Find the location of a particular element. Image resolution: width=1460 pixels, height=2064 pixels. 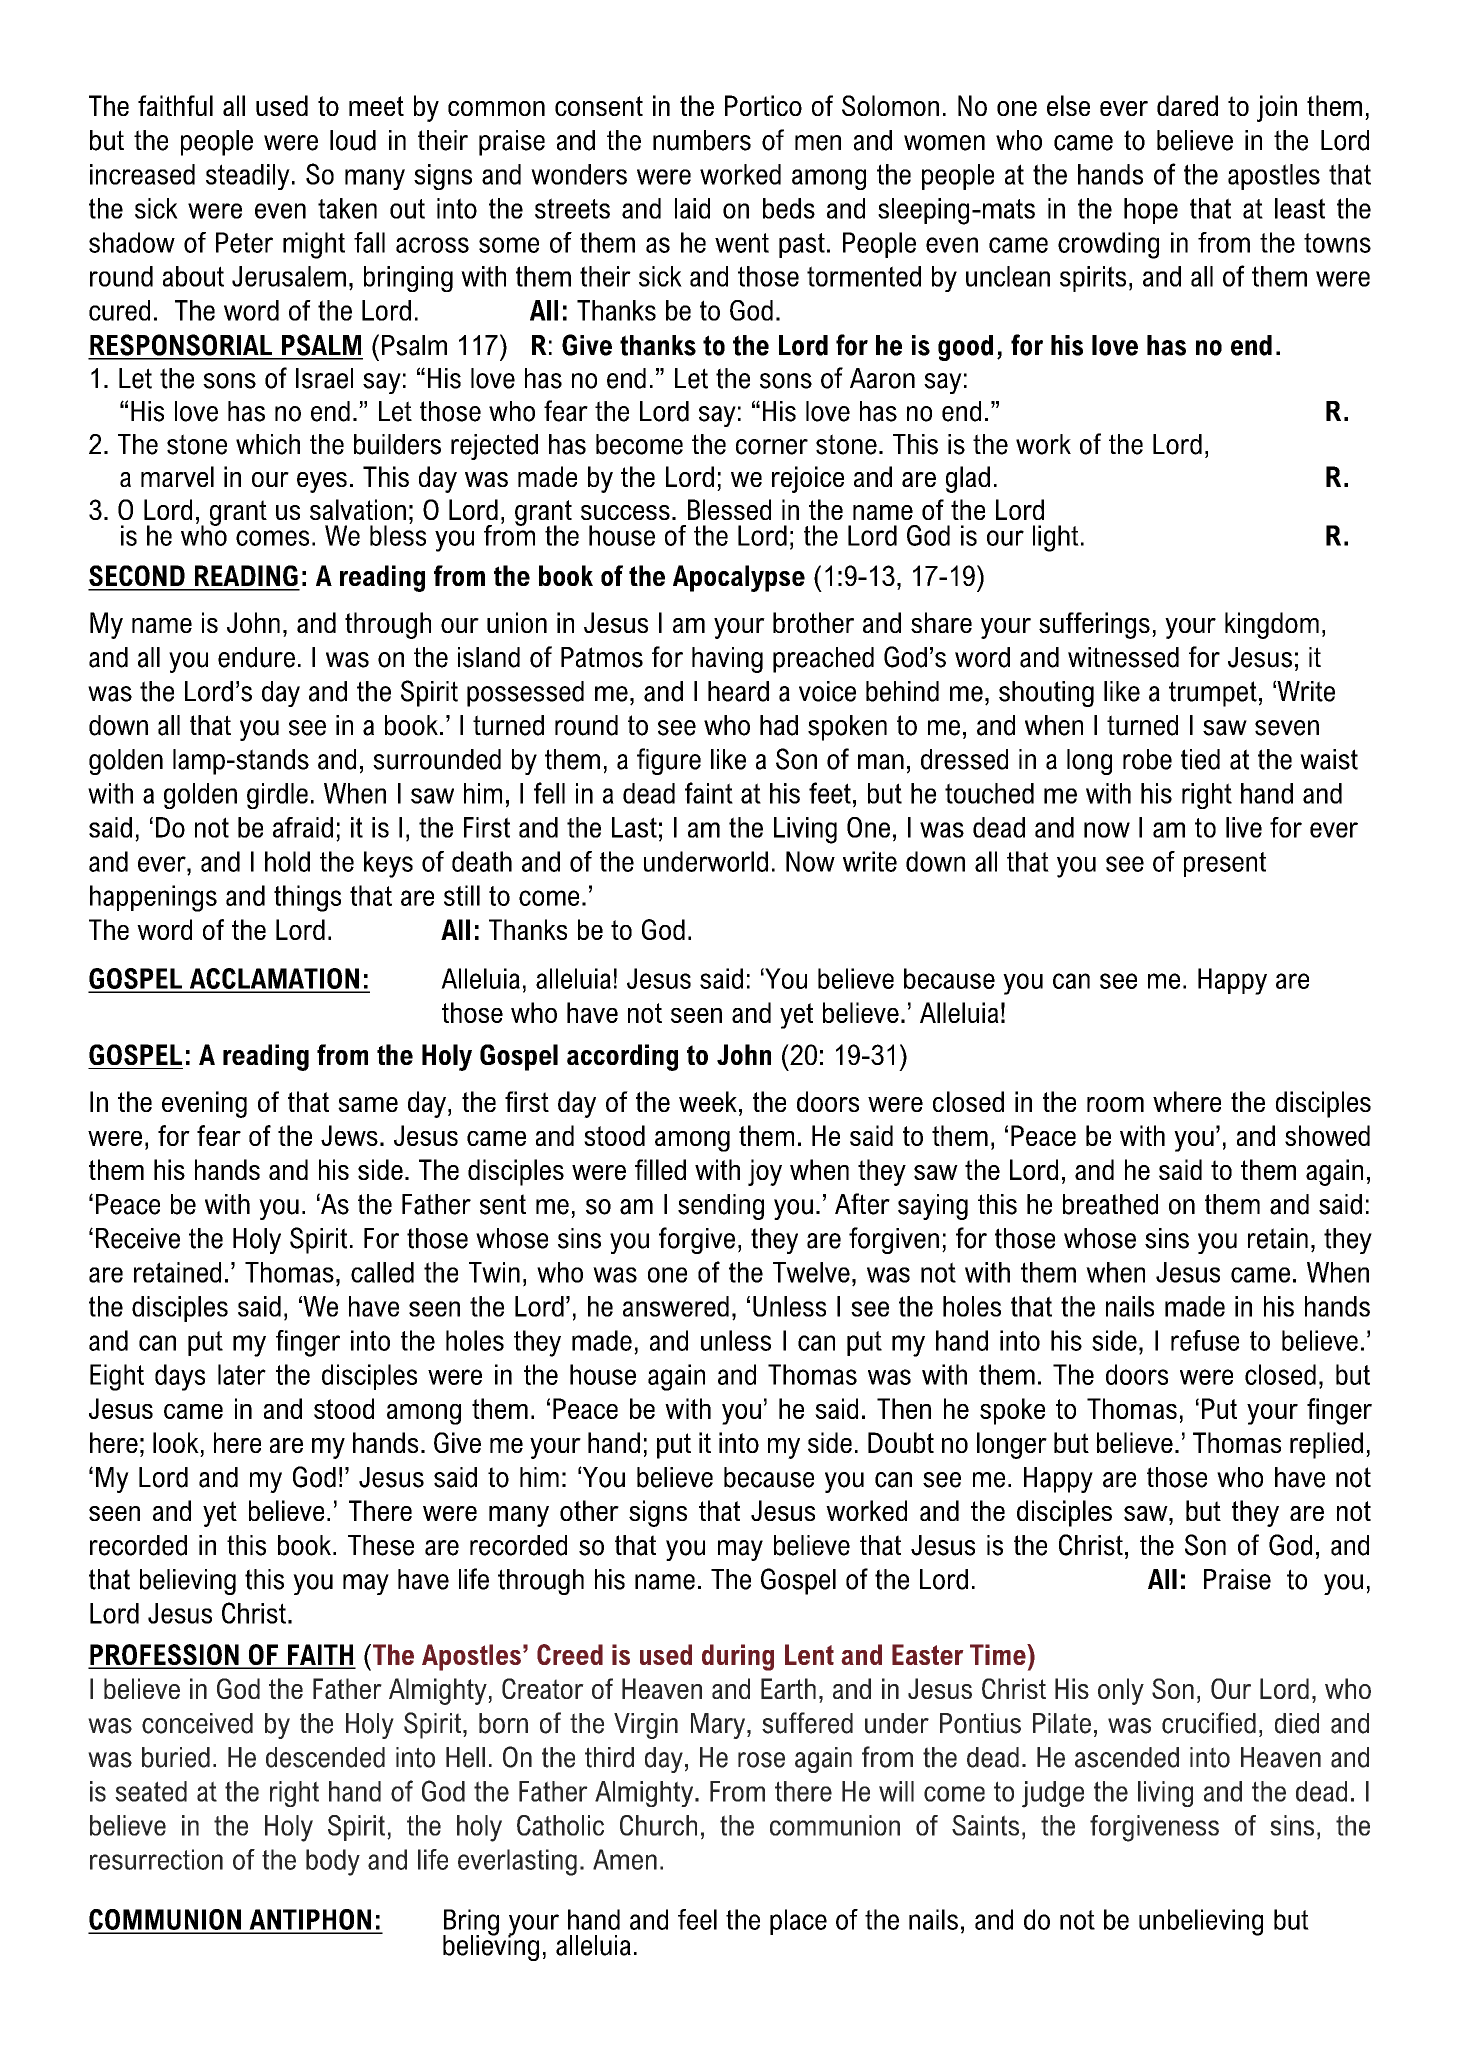

dared is located at coordinates (1187, 105).
